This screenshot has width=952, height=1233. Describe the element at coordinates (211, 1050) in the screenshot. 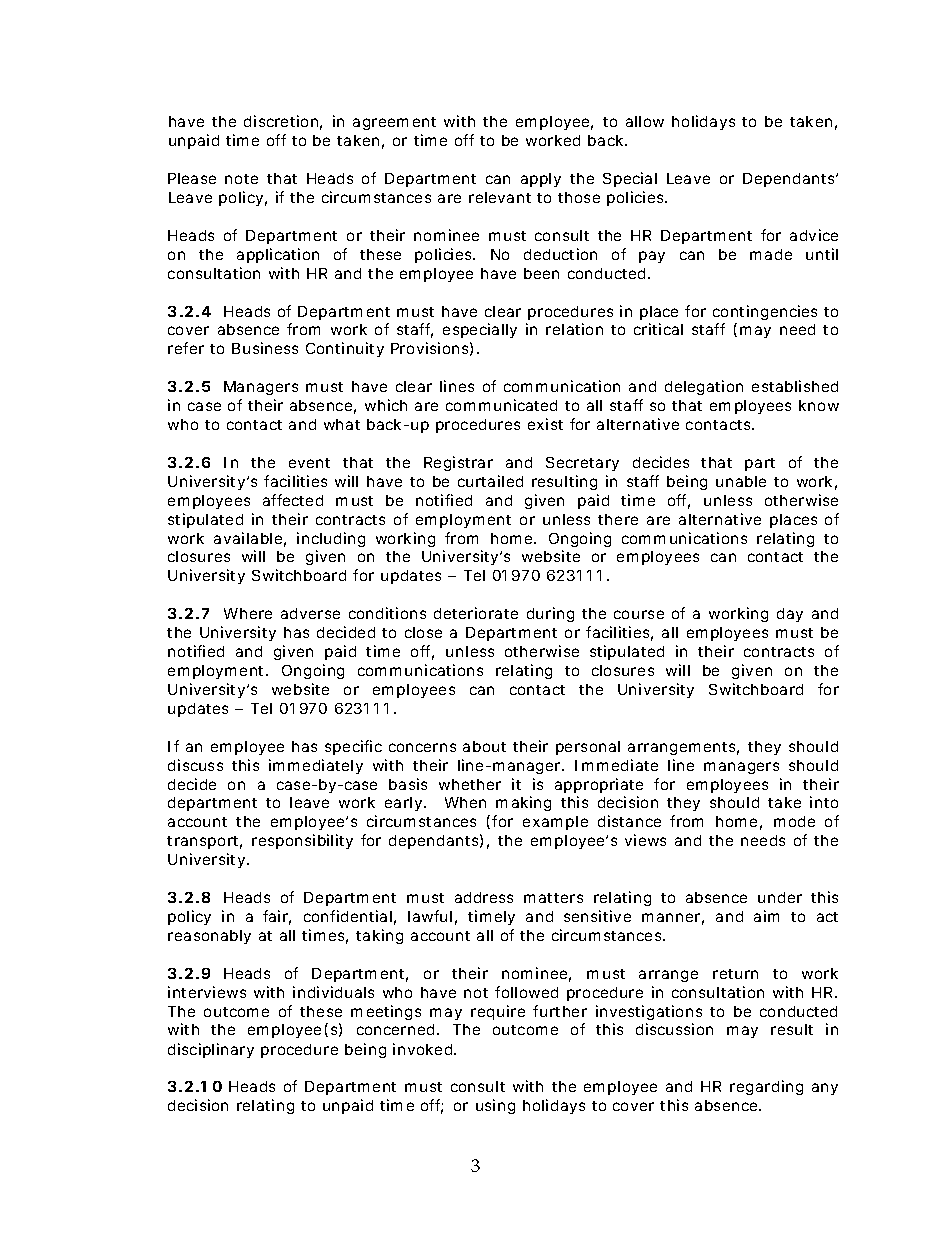

I see `disciplinary` at that location.
